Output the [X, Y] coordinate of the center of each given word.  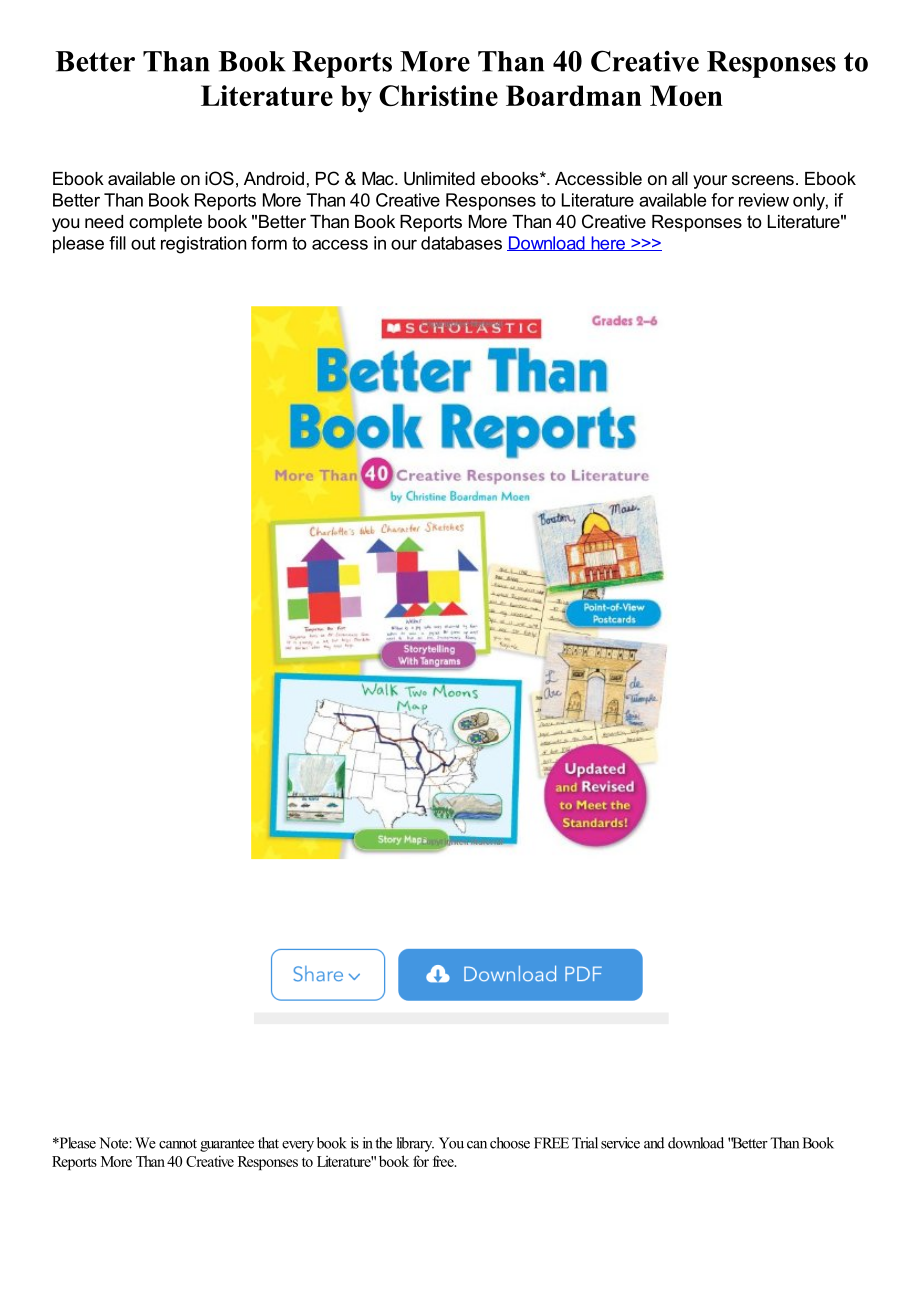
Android [274, 178]
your [710, 182]
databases [461, 243]
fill [117, 243]
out [143, 243]
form [269, 243]
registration [203, 245]
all [680, 178]
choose [510, 1143]
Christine [438, 95]
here [608, 243]
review [764, 200]
